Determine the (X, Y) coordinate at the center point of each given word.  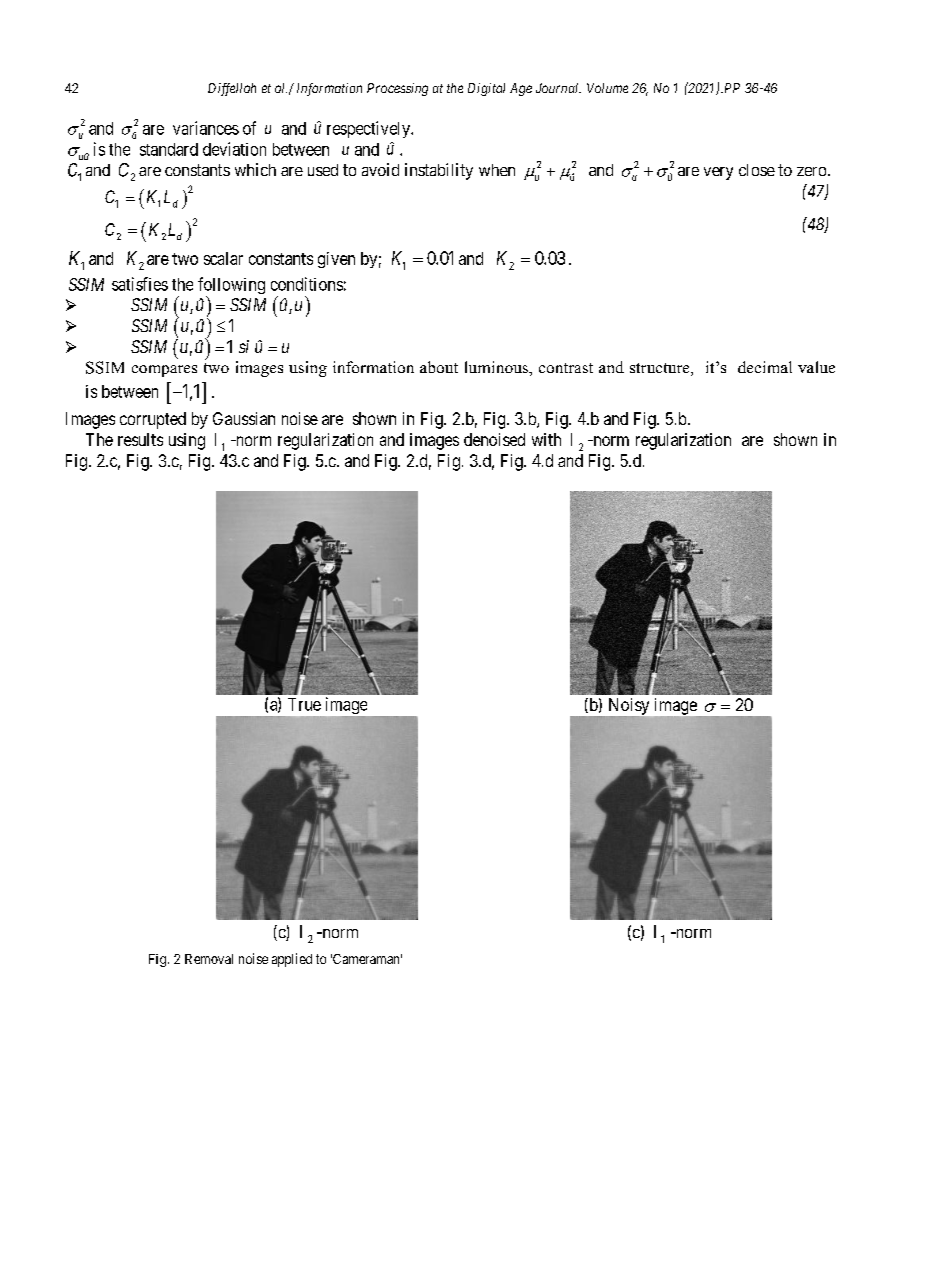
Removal (209, 959)
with (546, 439)
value (816, 367)
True (304, 704)
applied (292, 960)
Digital (486, 89)
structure (661, 369)
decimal (765, 367)
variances (206, 128)
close (757, 170)
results (140, 439)
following (231, 287)
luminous (497, 367)
